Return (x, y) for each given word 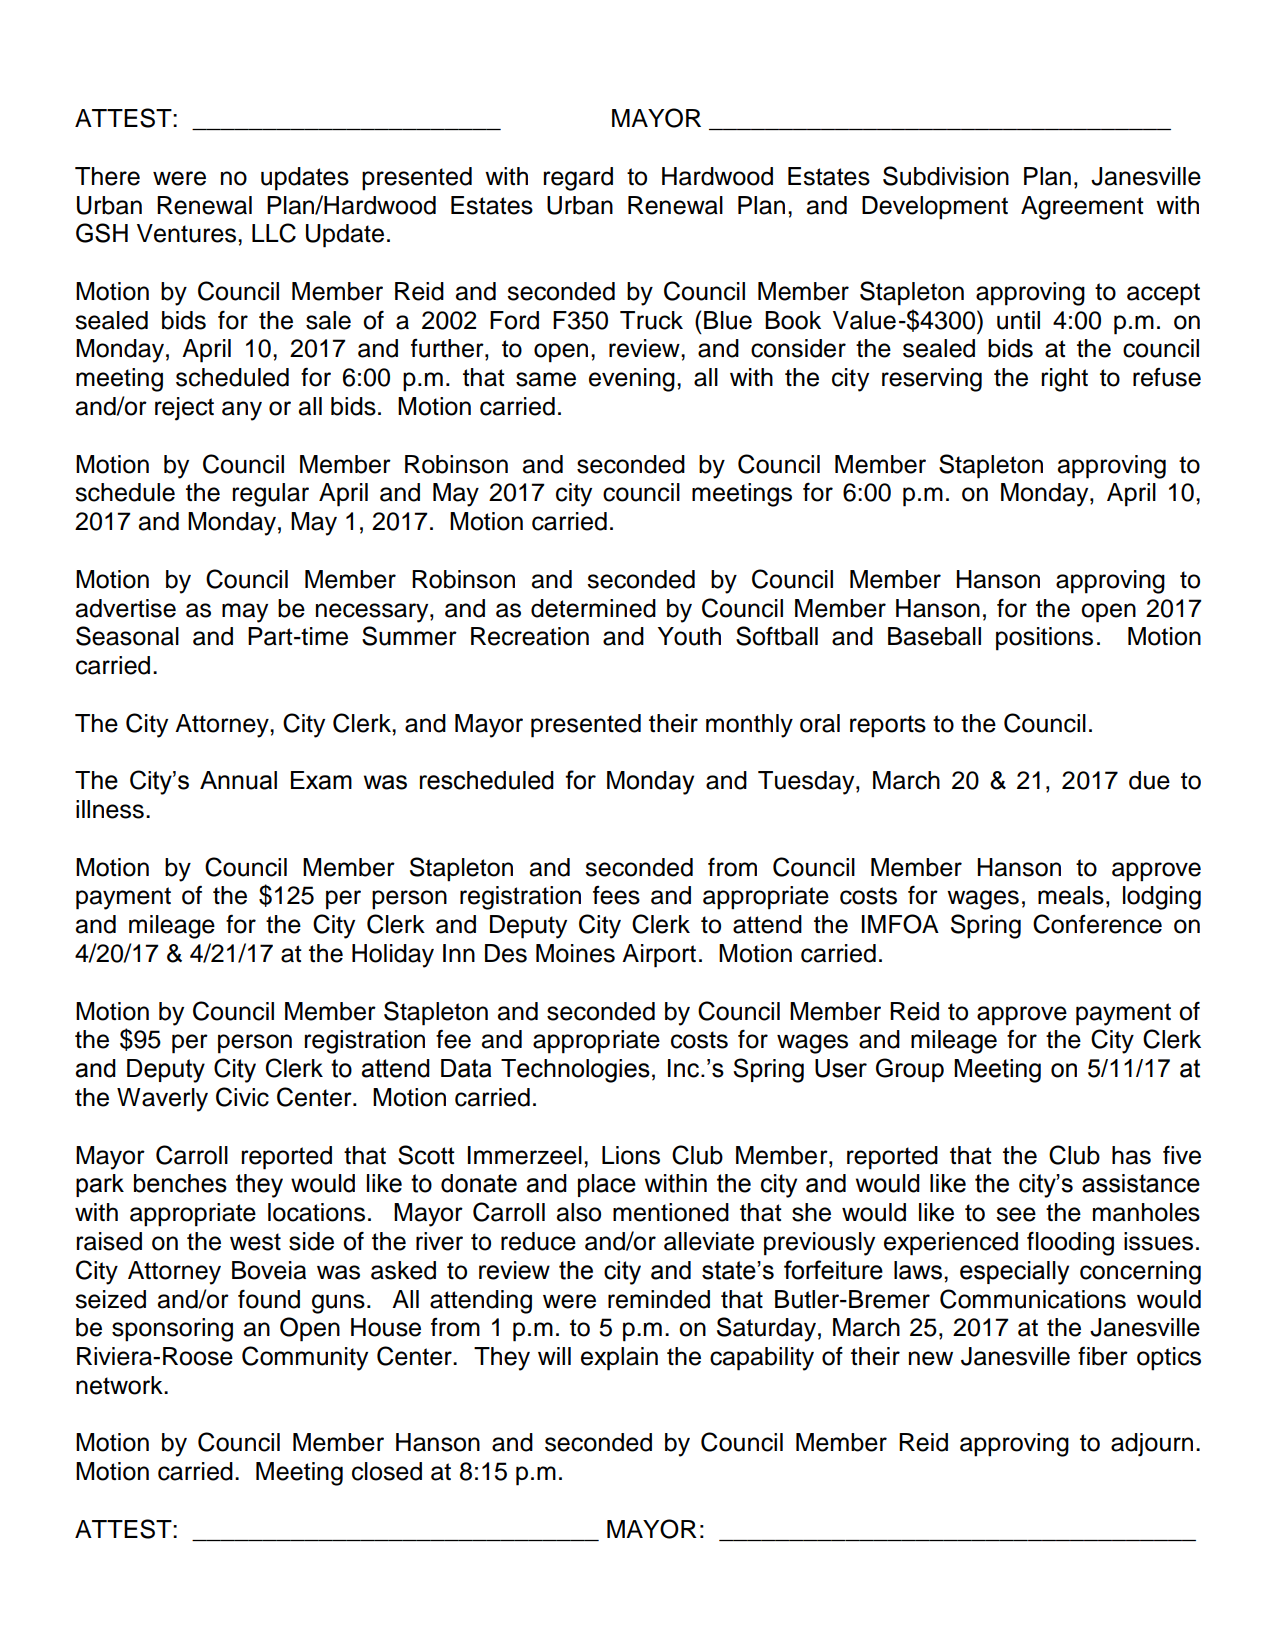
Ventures (188, 233)
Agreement (1082, 208)
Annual (238, 780)
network (120, 1385)
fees (616, 895)
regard (578, 179)
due (1149, 780)
